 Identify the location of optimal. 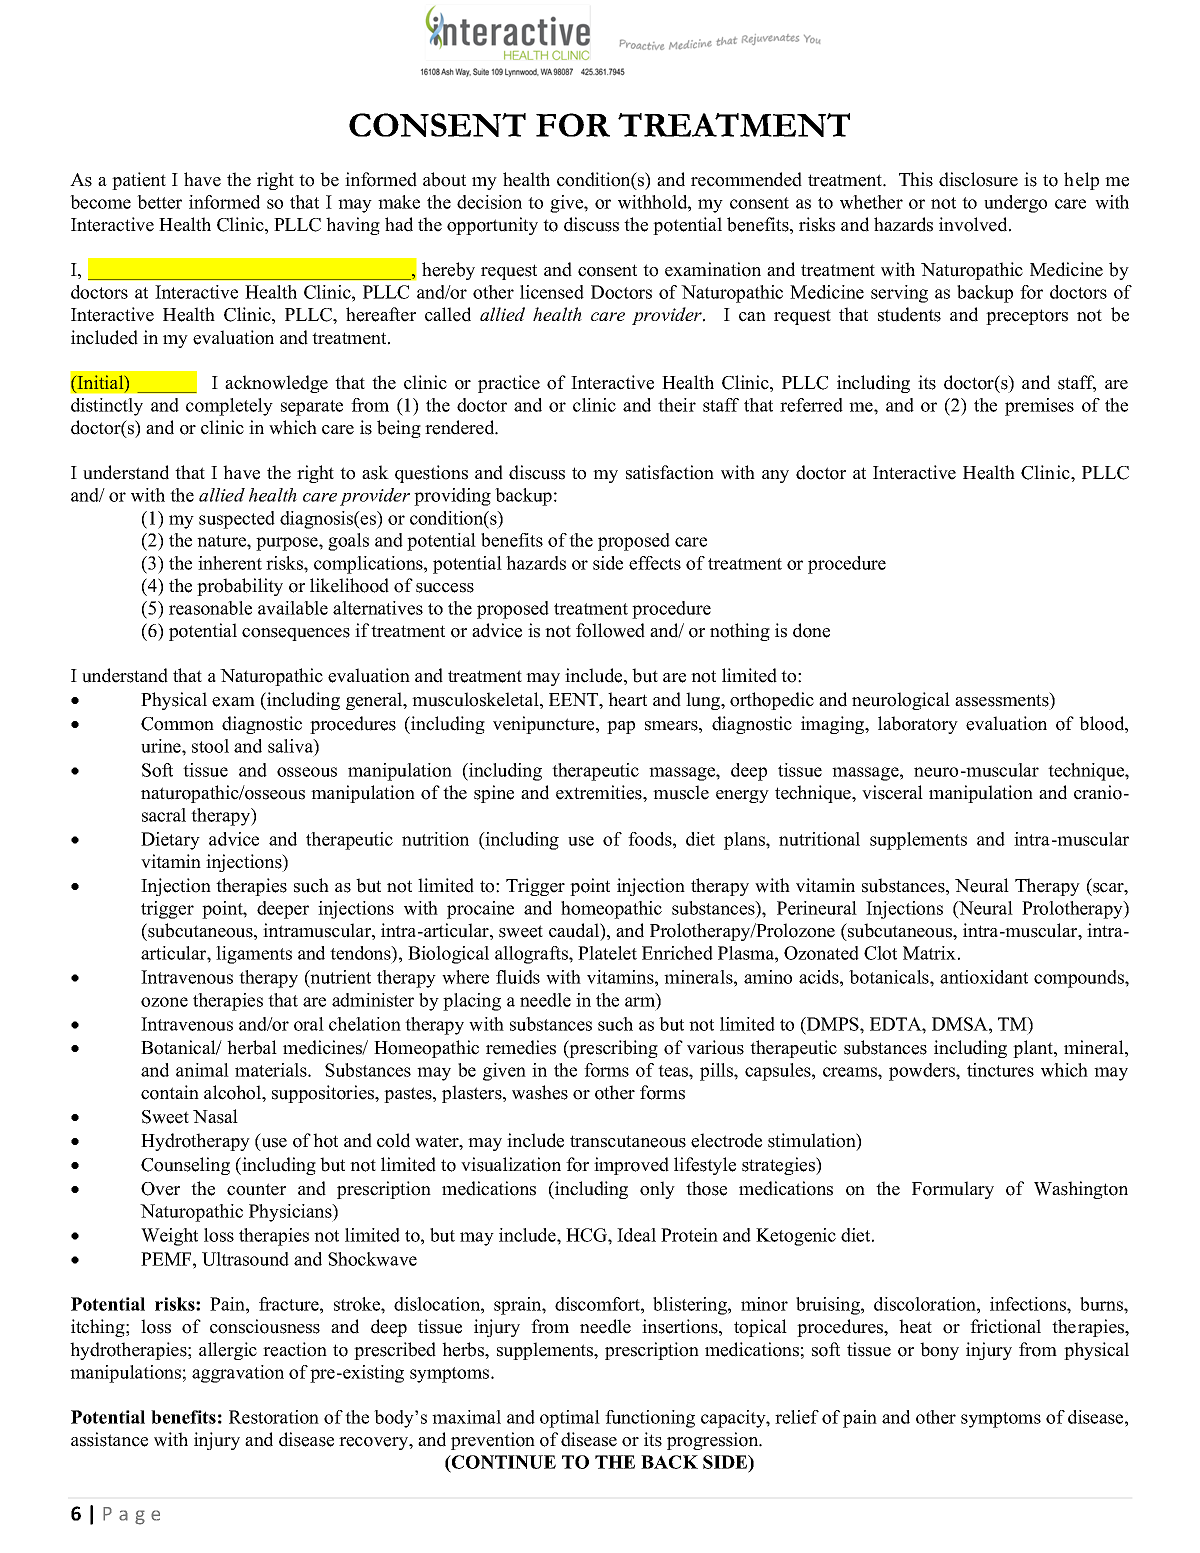
(570, 1419).
